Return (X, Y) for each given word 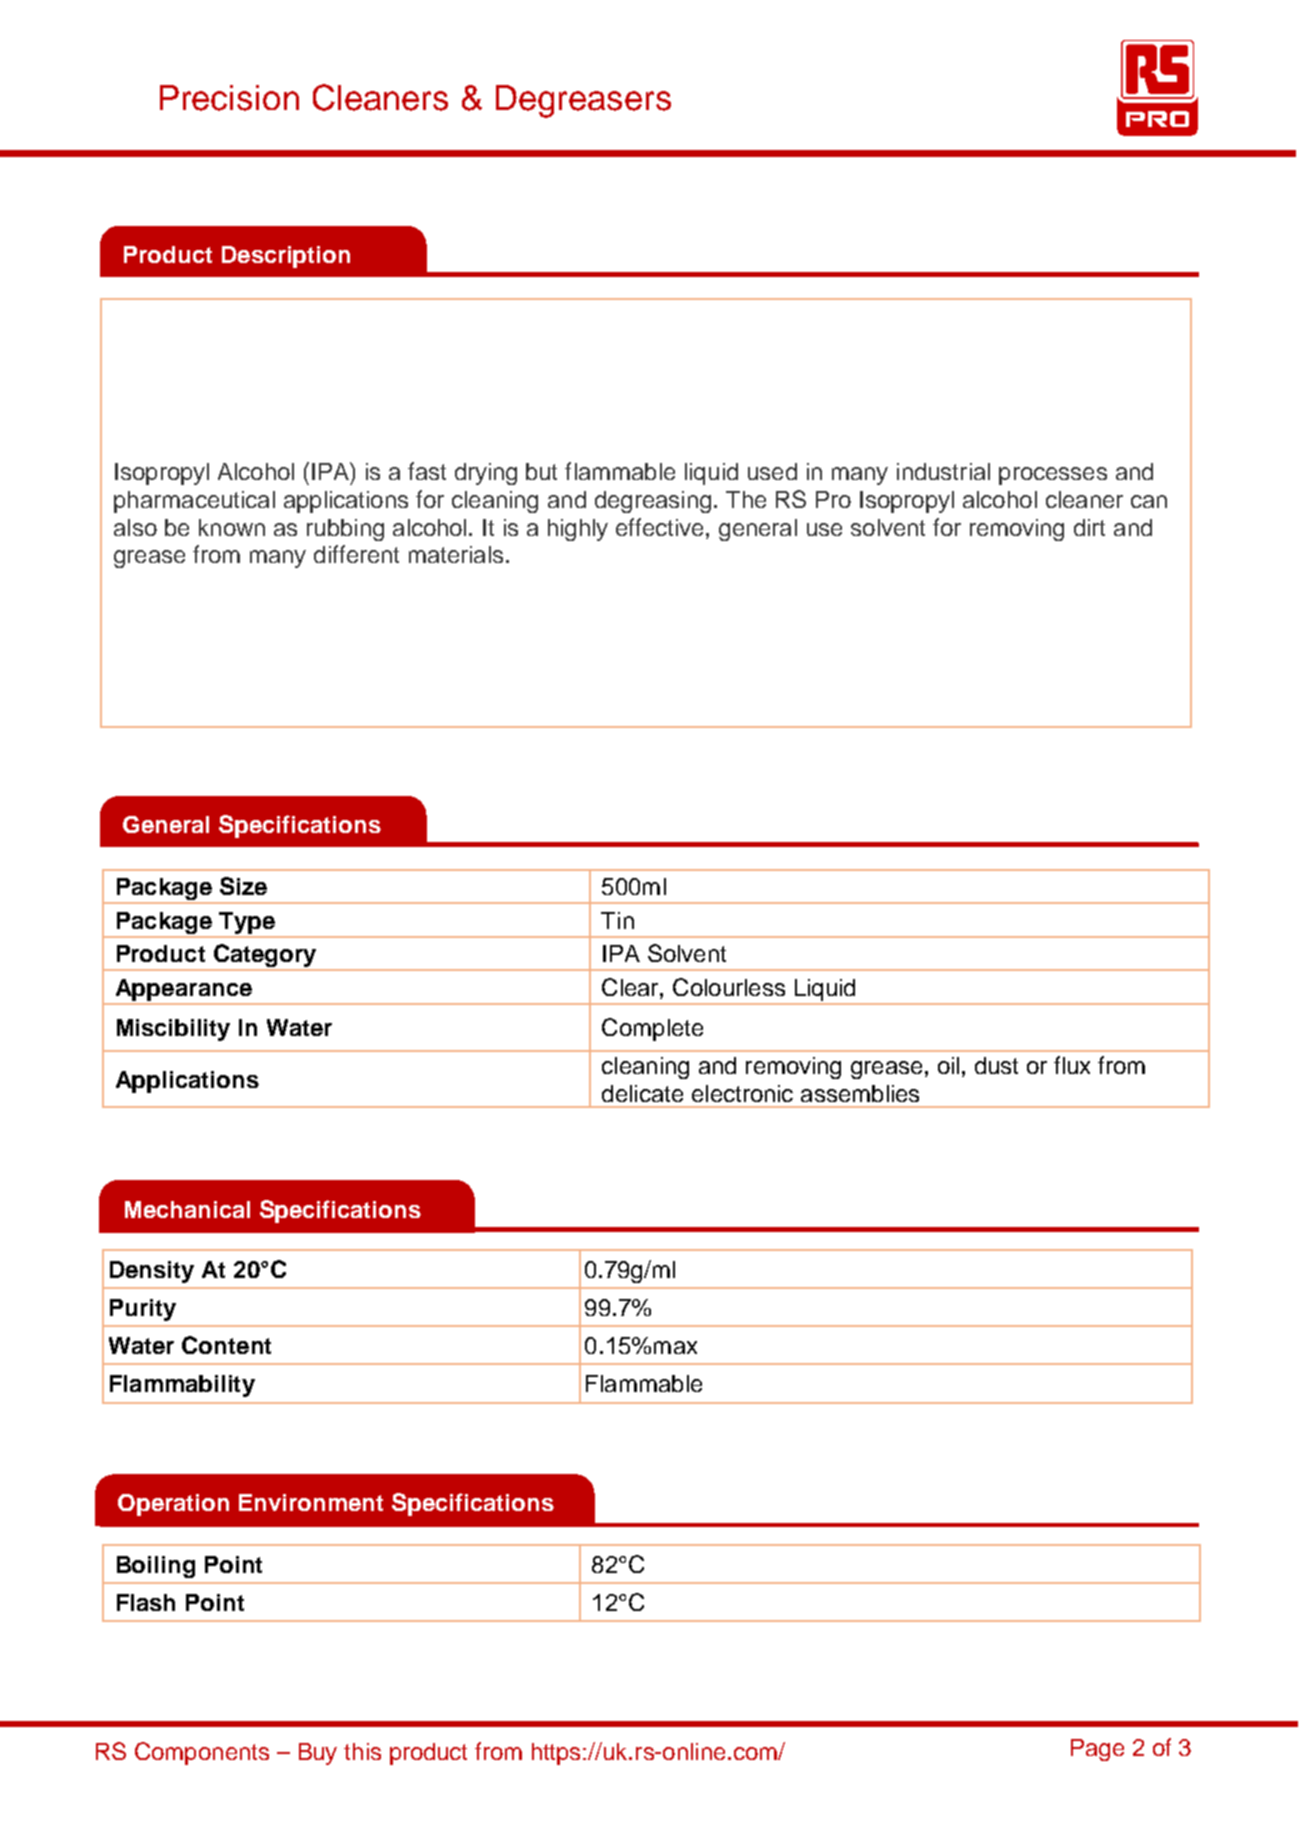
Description (286, 257)
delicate (642, 1093)
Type (247, 923)
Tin (617, 920)
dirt (1089, 527)
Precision (229, 98)
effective (659, 527)
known (232, 527)
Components (202, 1753)
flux (1072, 1065)
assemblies (860, 1093)
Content (226, 1345)
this (362, 1751)
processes (1053, 476)
